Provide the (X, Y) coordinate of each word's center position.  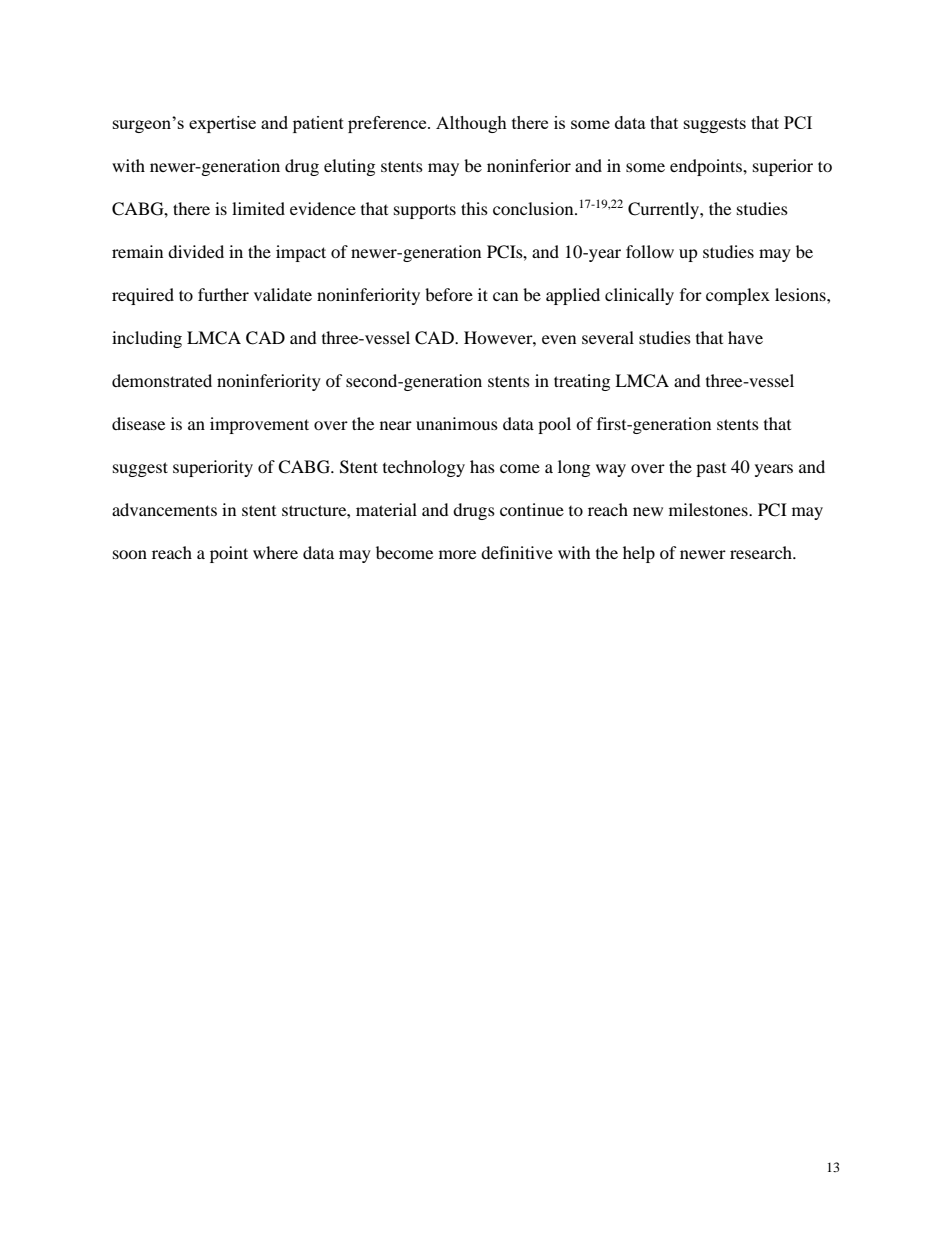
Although (471, 124)
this (474, 208)
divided (196, 251)
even (559, 339)
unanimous (457, 423)
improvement (259, 425)
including (147, 339)
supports (425, 211)
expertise (222, 124)
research (762, 552)
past (711, 470)
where (275, 552)
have (745, 337)
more (457, 554)
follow (650, 251)
